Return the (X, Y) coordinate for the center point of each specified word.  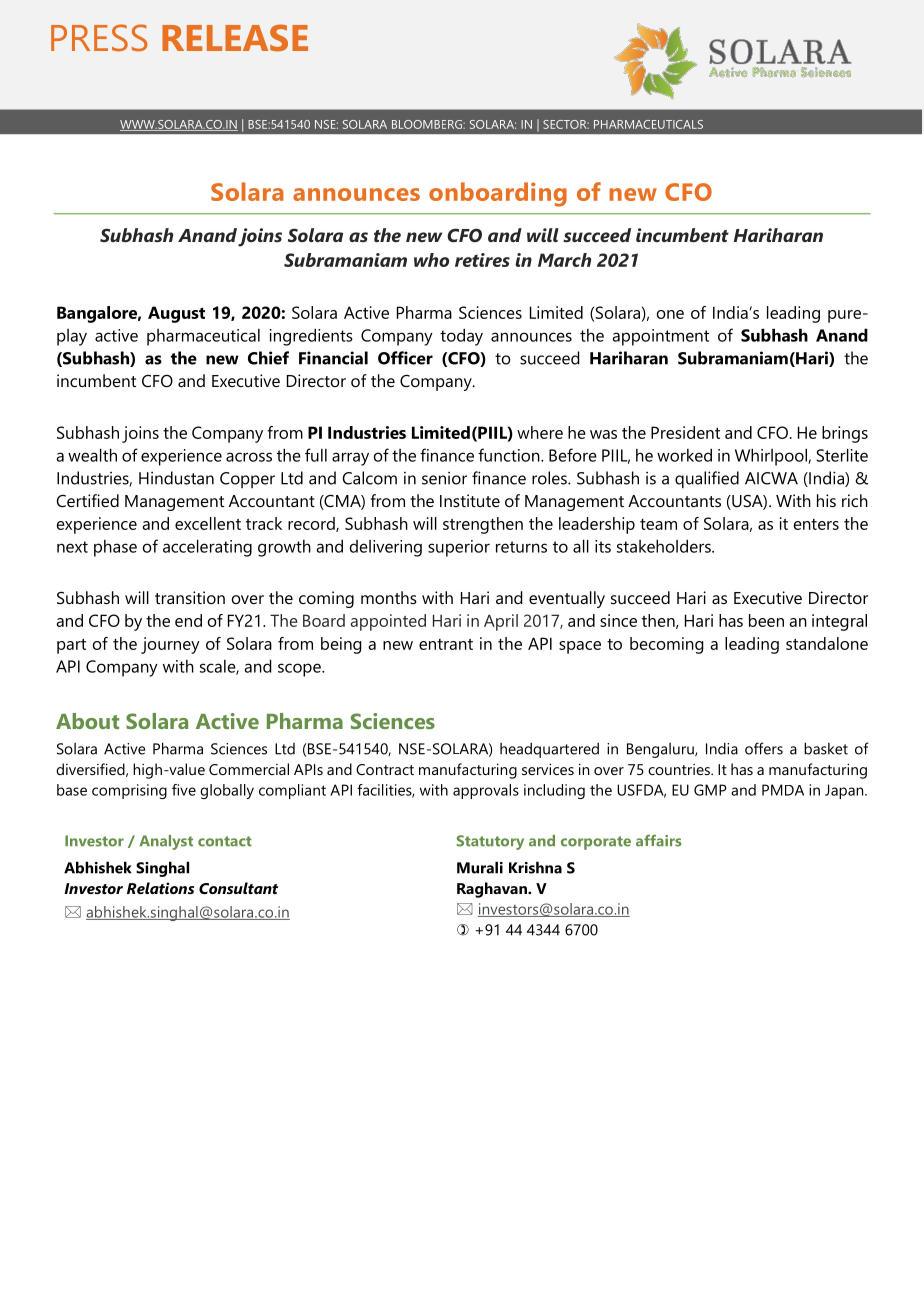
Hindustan (176, 478)
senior (444, 478)
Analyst (166, 842)
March (564, 260)
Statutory (490, 842)
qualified (707, 479)
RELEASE (235, 38)
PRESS (99, 38)
